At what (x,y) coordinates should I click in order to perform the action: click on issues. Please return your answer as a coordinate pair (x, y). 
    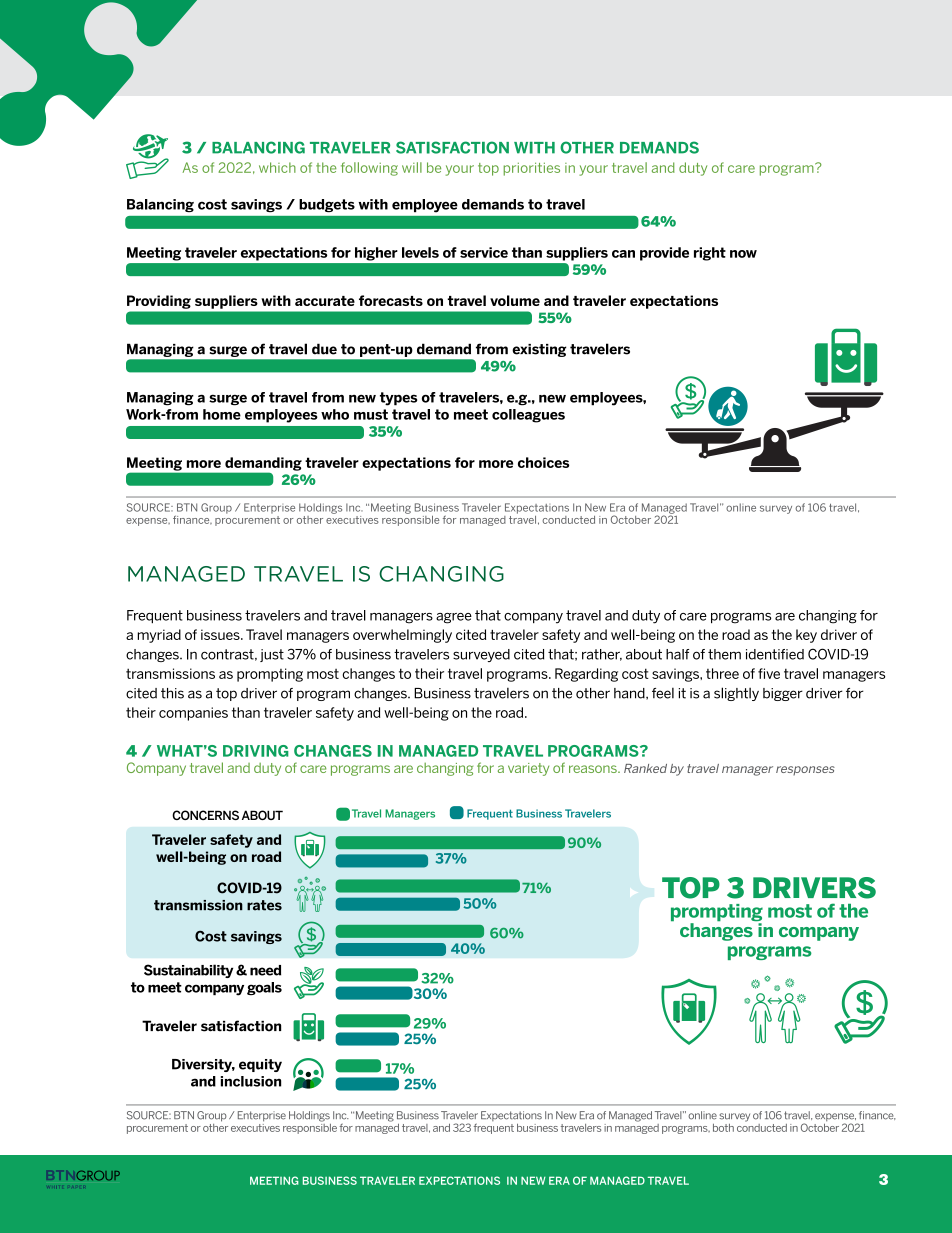
    Looking at the image, I should click on (221, 634).
